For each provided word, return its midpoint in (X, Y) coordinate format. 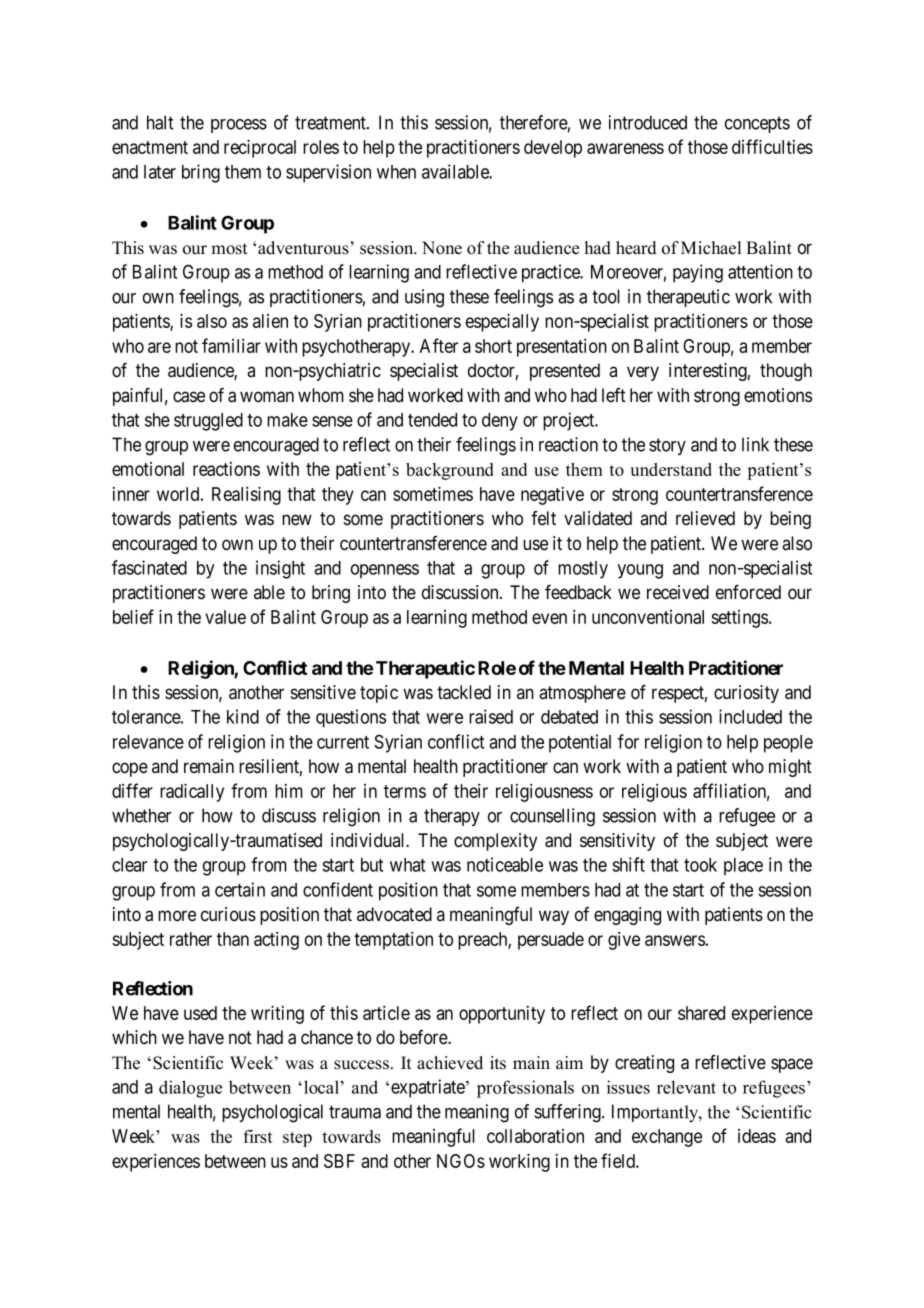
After (439, 345)
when (396, 172)
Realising (246, 495)
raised (491, 716)
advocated (394, 914)
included (750, 716)
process (239, 126)
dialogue (190, 1089)
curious (228, 914)
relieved (705, 518)
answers (675, 940)
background (450, 471)
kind (243, 716)
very (643, 373)
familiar (231, 345)
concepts (757, 124)
